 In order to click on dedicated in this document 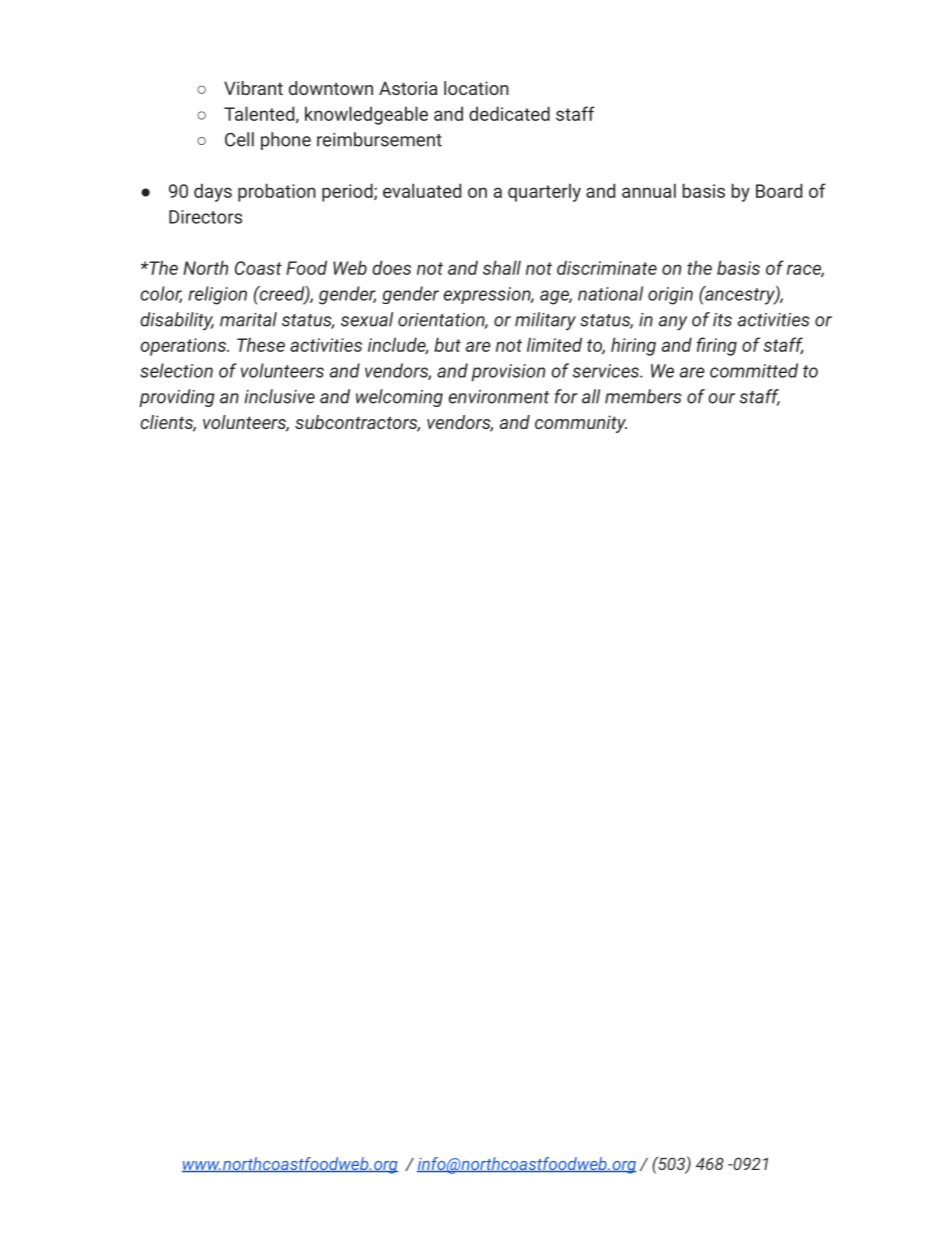, I will do `click(509, 113)`.
